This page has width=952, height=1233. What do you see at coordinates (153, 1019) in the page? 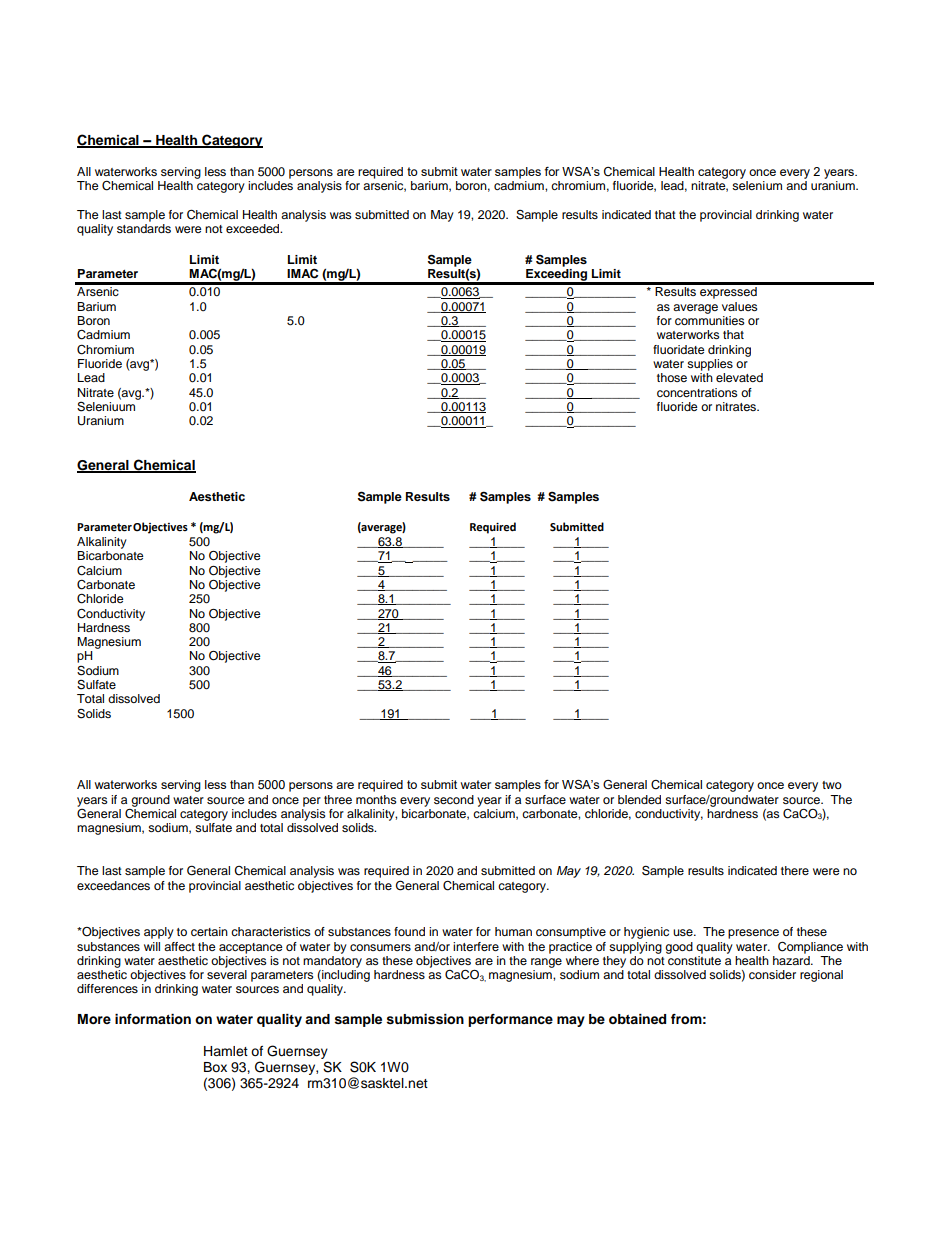
I see `information` at bounding box center [153, 1019].
